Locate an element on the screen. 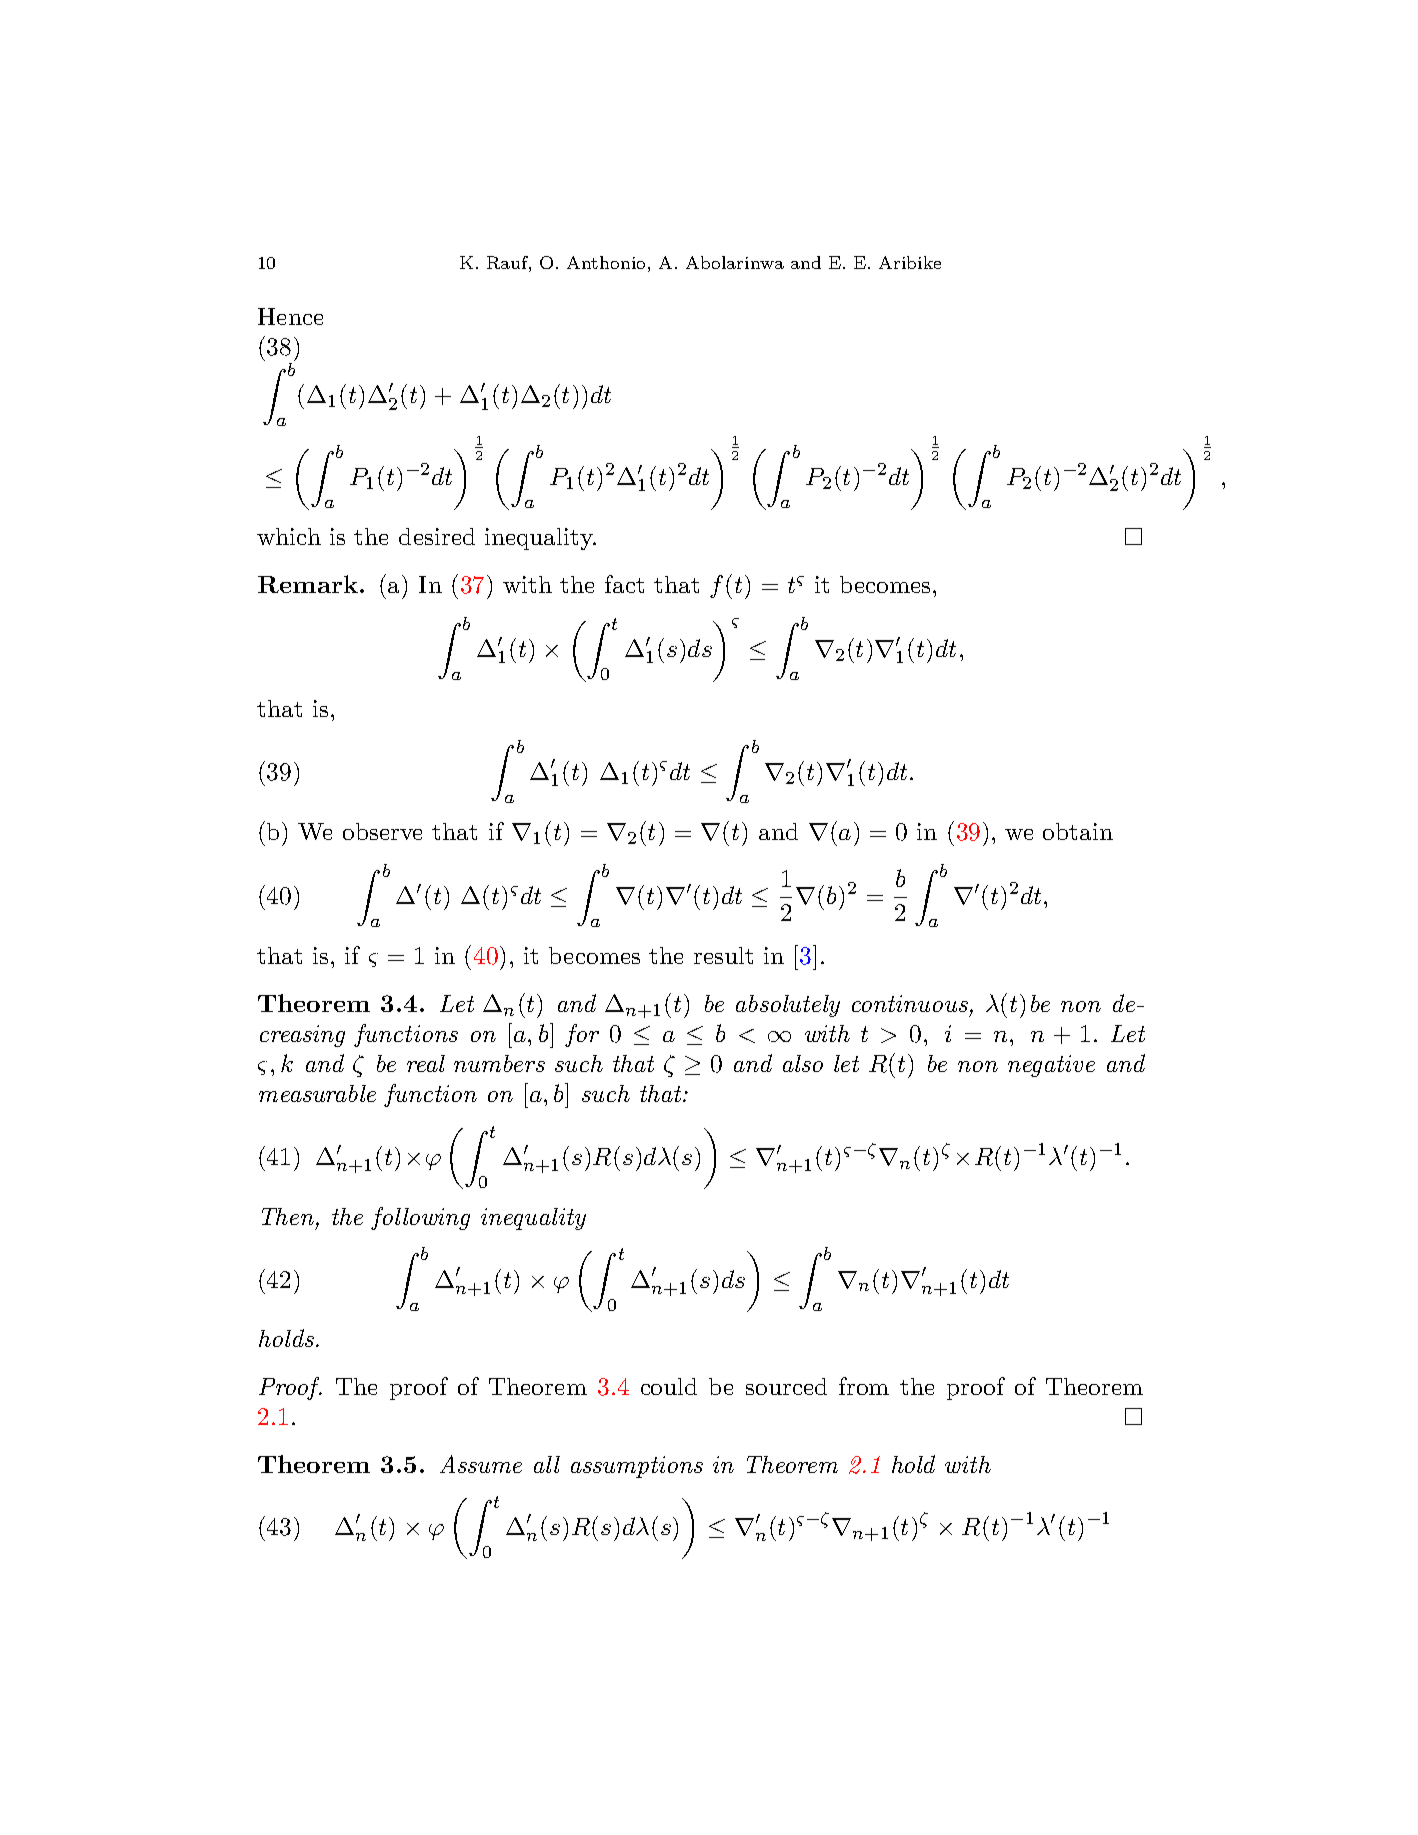  real is located at coordinates (426, 1063).
